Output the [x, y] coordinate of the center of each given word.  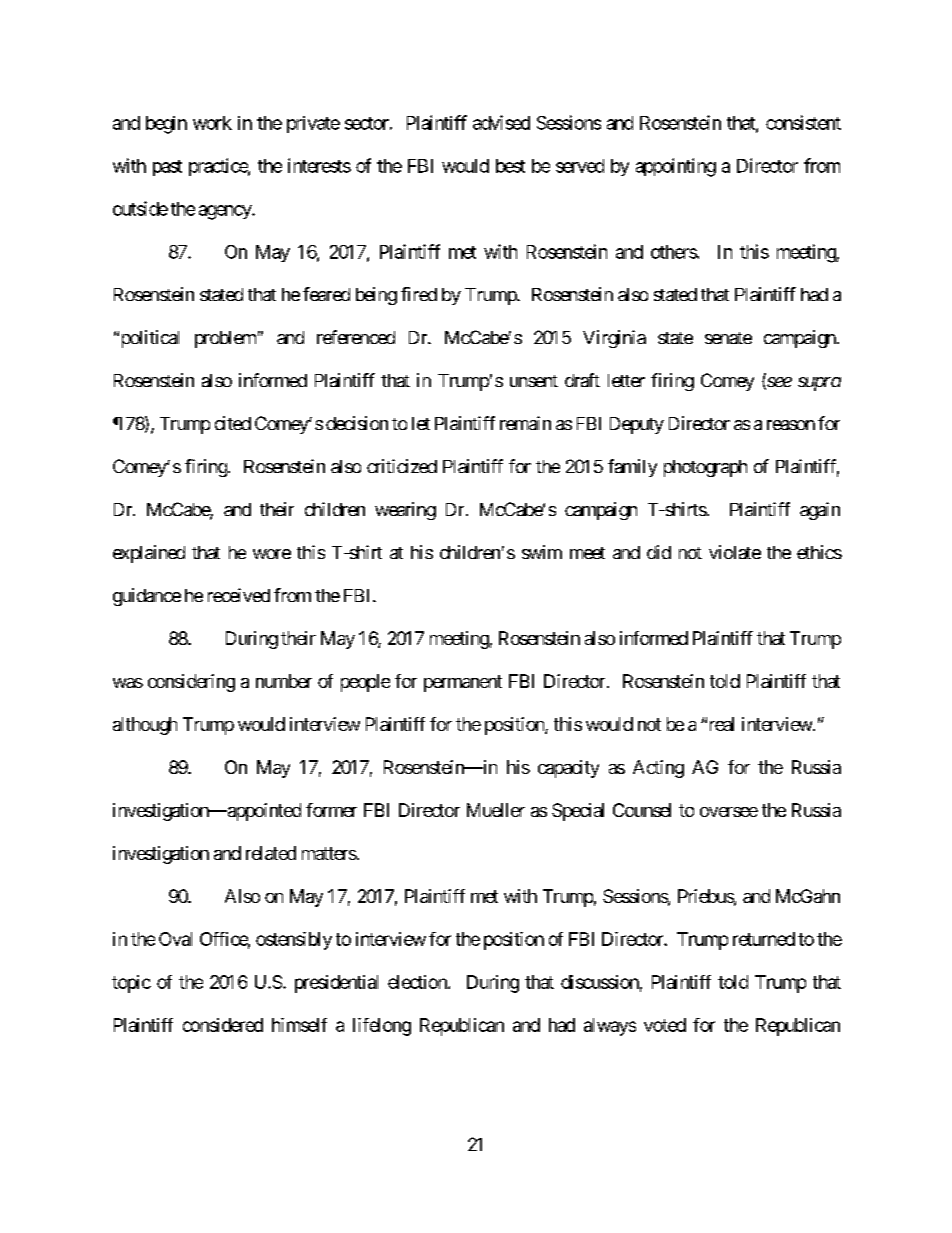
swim [542, 552]
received [239, 595]
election [418, 982]
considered [223, 1025]
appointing [676, 167]
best [510, 166]
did [659, 552]
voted [665, 1025]
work [212, 123]
